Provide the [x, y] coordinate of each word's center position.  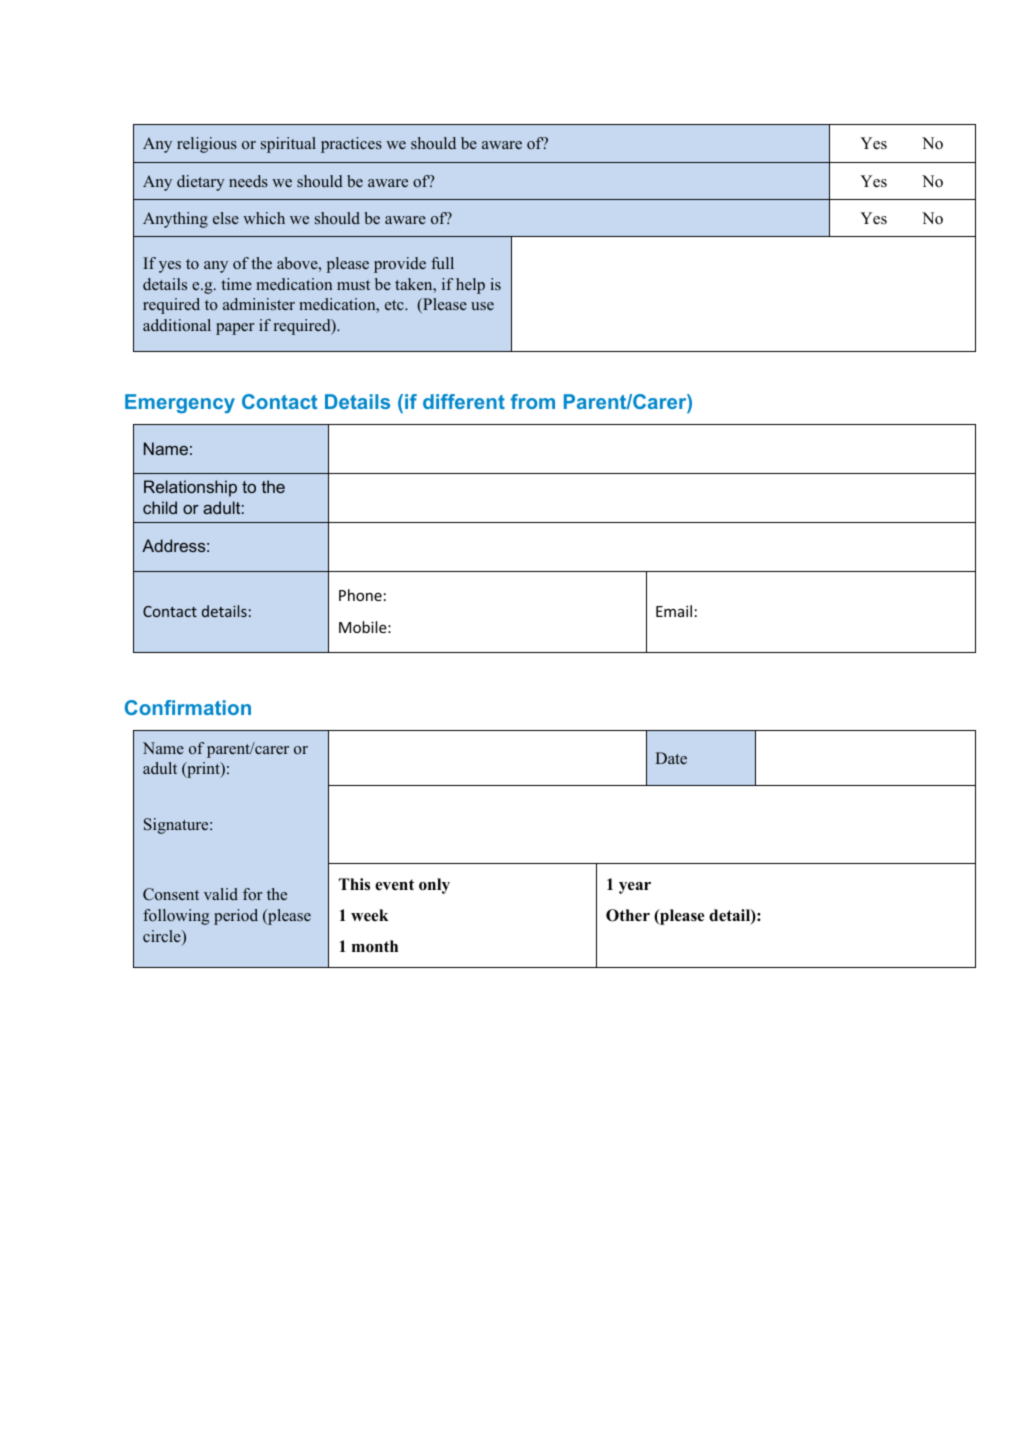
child [160, 507]
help [470, 286]
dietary [201, 183]
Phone [360, 595]
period [236, 917]
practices [351, 145]
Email [674, 611]
